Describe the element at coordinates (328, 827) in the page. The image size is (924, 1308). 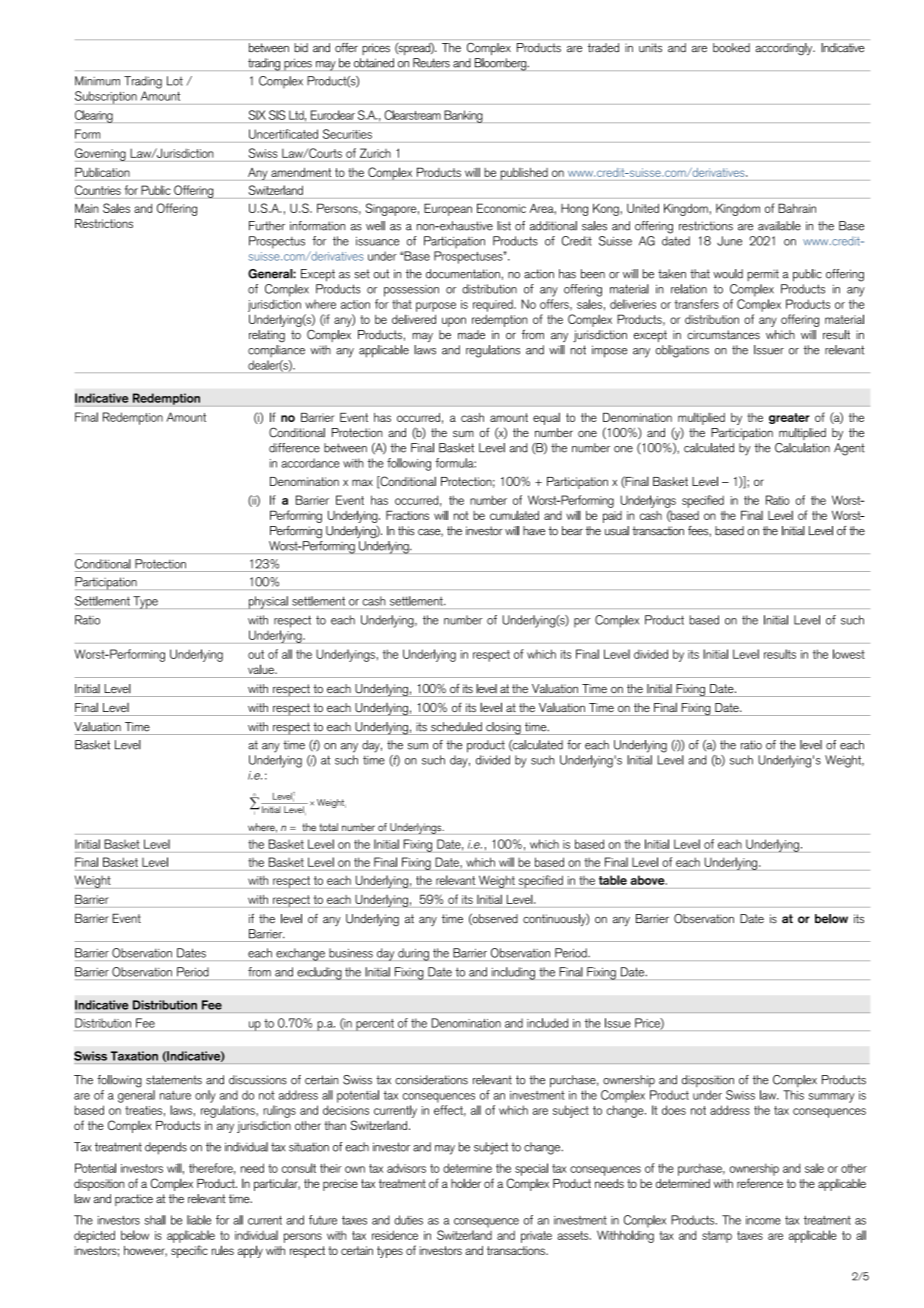
I see `total` at that location.
